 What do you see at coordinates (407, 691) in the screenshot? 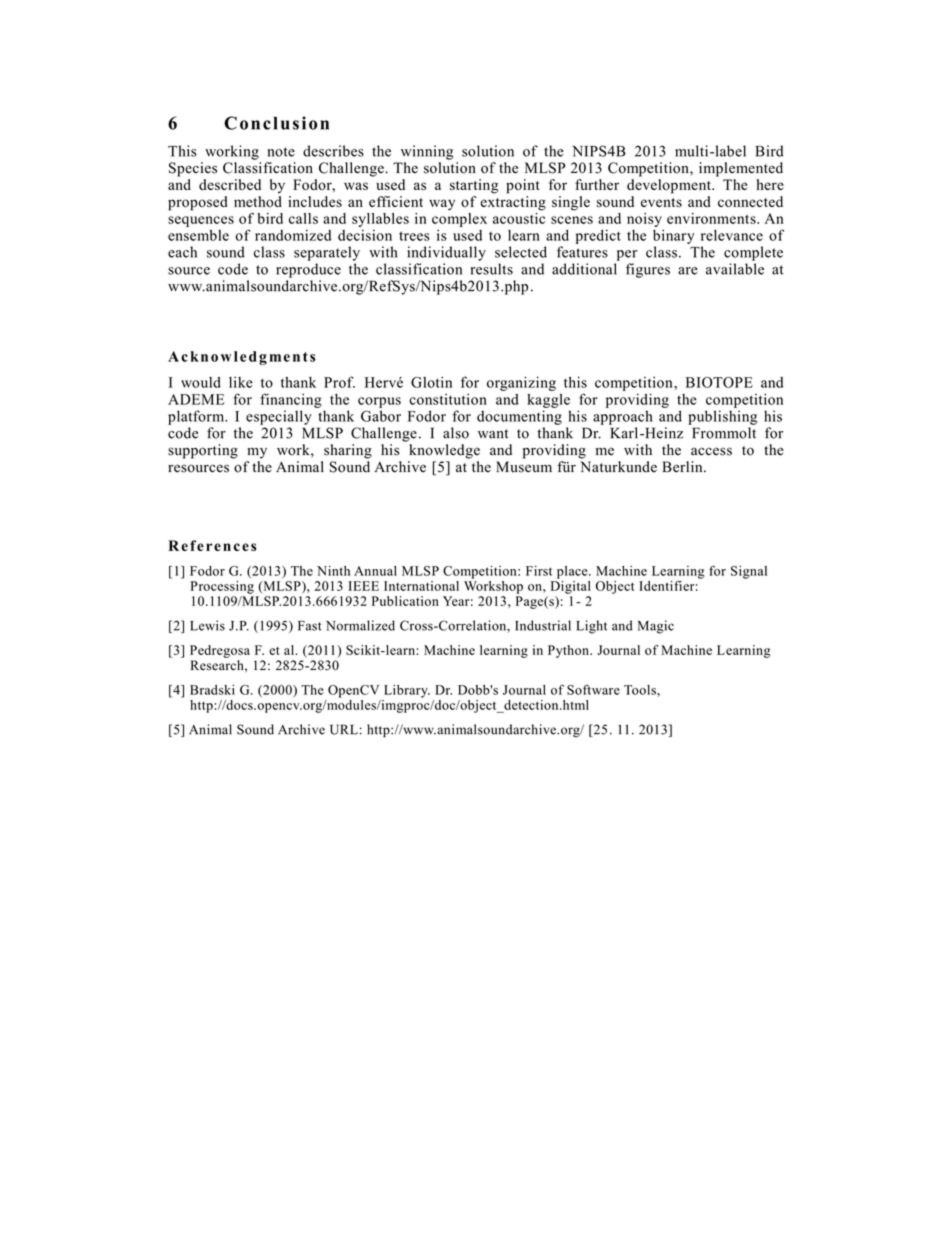
I see `Library` at bounding box center [407, 691].
